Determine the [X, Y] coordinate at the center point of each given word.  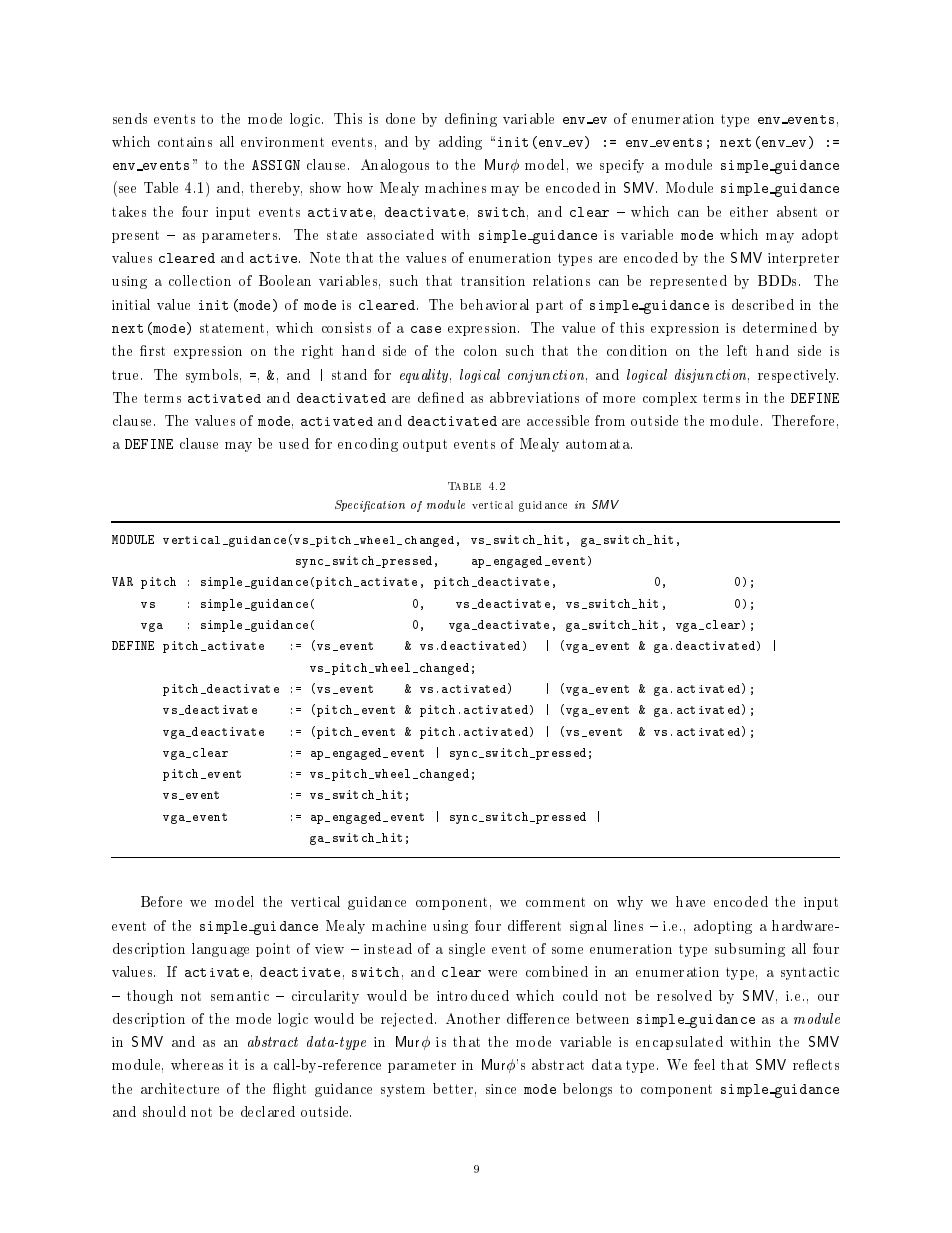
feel [704, 1064]
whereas [197, 1064]
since [501, 1089]
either [749, 211]
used [294, 443]
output [425, 445]
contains [185, 142]
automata [599, 444]
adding [460, 143]
